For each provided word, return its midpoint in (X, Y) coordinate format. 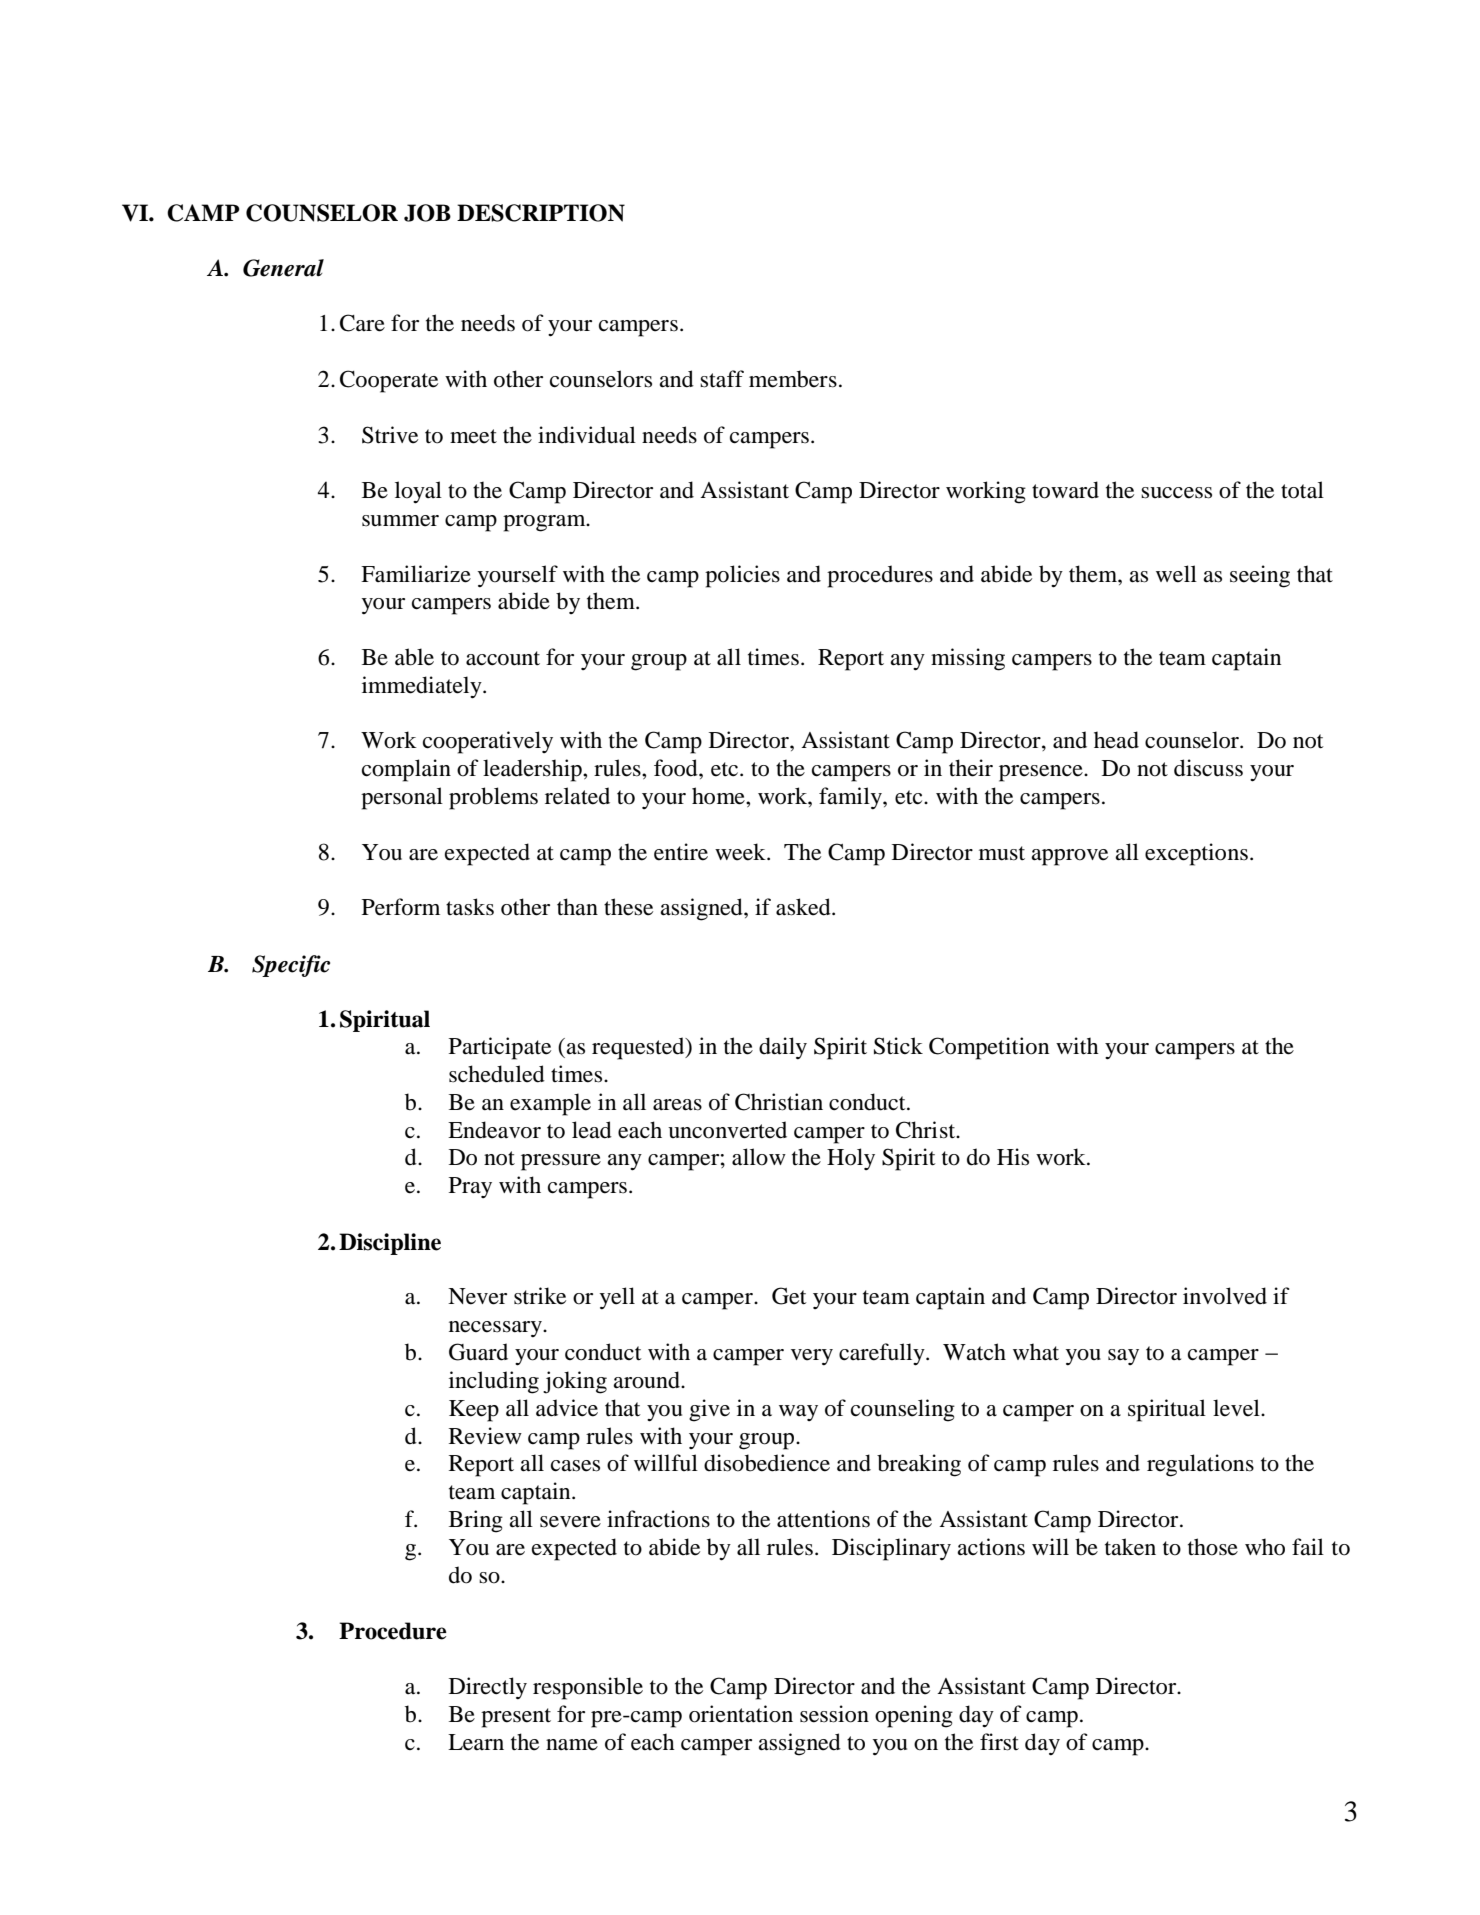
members (793, 379)
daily (783, 1048)
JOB (427, 213)
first (999, 1742)
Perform (401, 907)
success (1176, 493)
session (834, 1714)
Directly (488, 1688)
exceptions (1196, 854)
